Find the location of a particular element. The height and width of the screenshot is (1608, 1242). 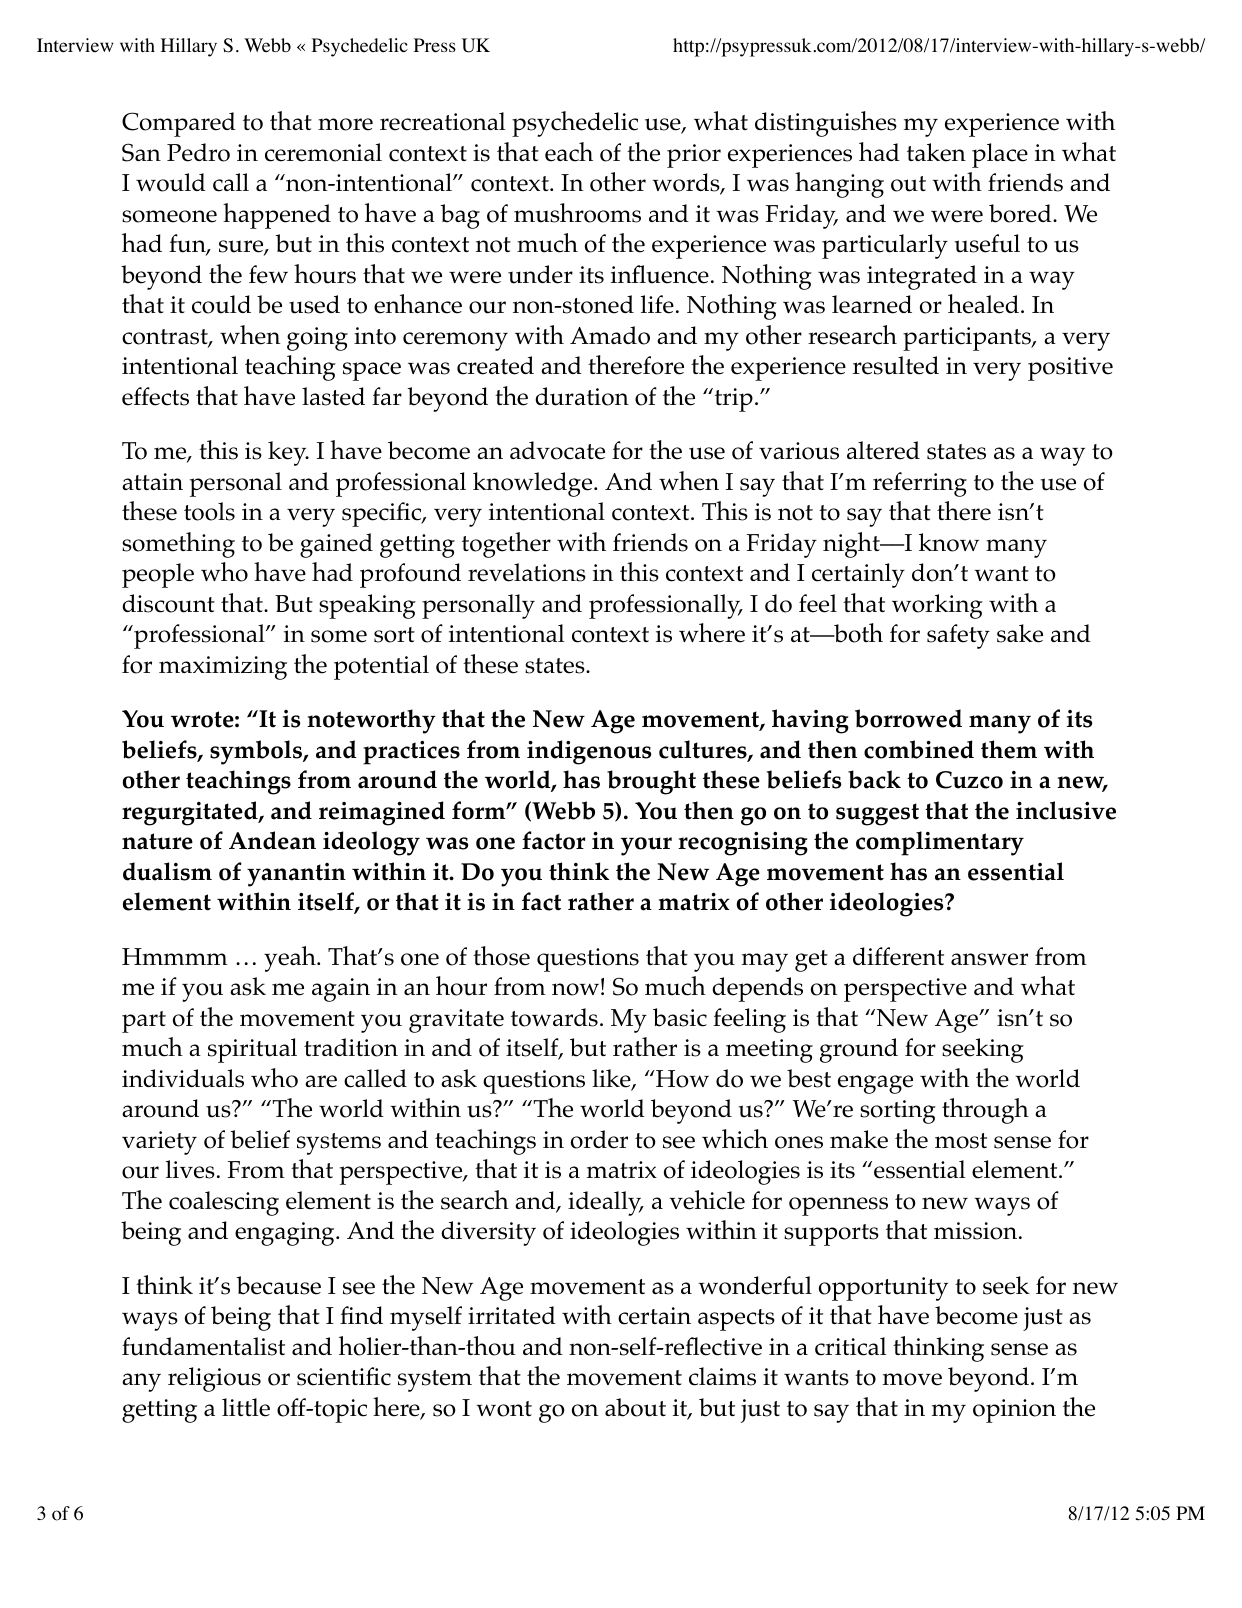

working is located at coordinates (937, 606).
